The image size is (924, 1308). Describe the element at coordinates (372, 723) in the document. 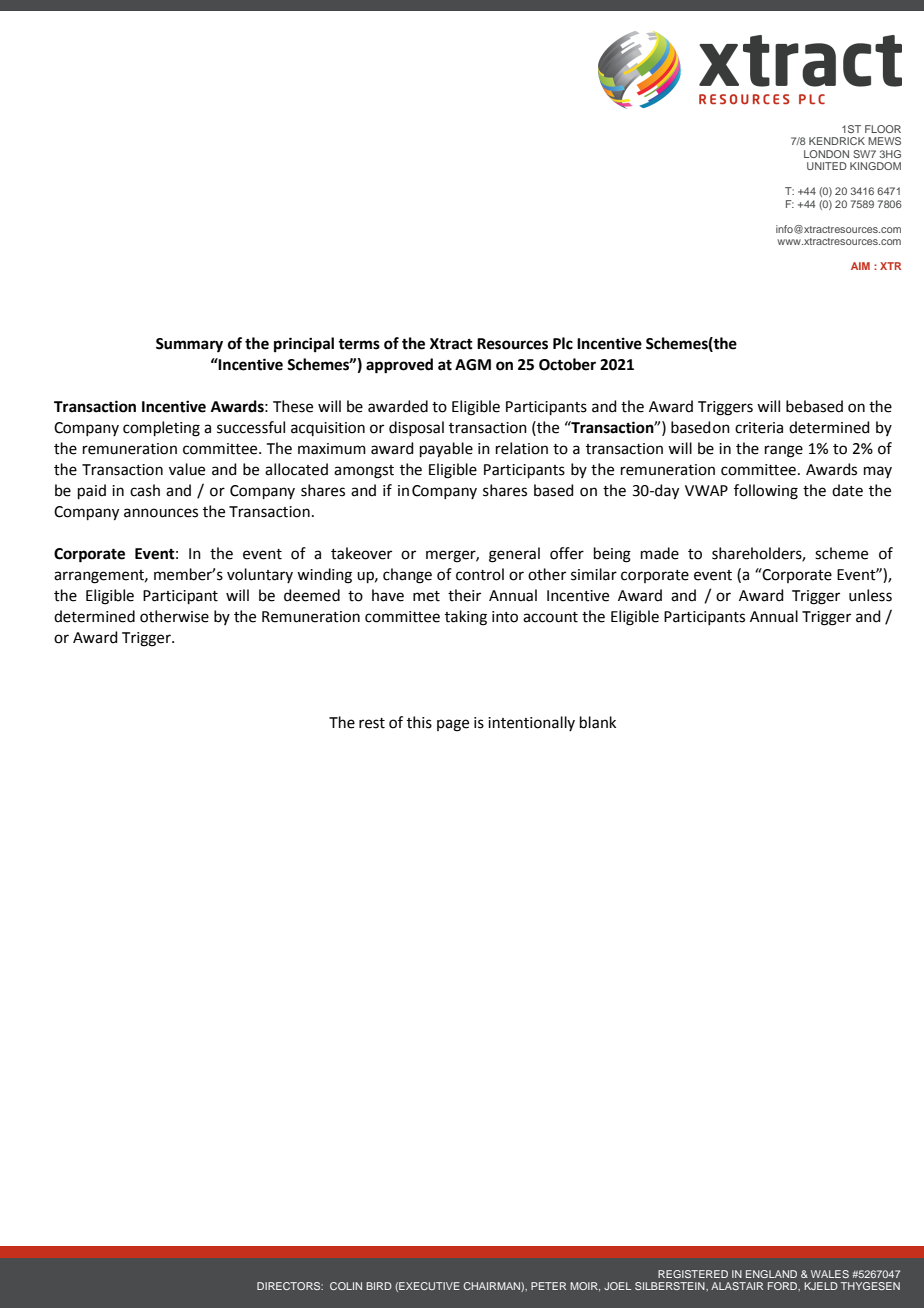

I see `rest` at that location.
